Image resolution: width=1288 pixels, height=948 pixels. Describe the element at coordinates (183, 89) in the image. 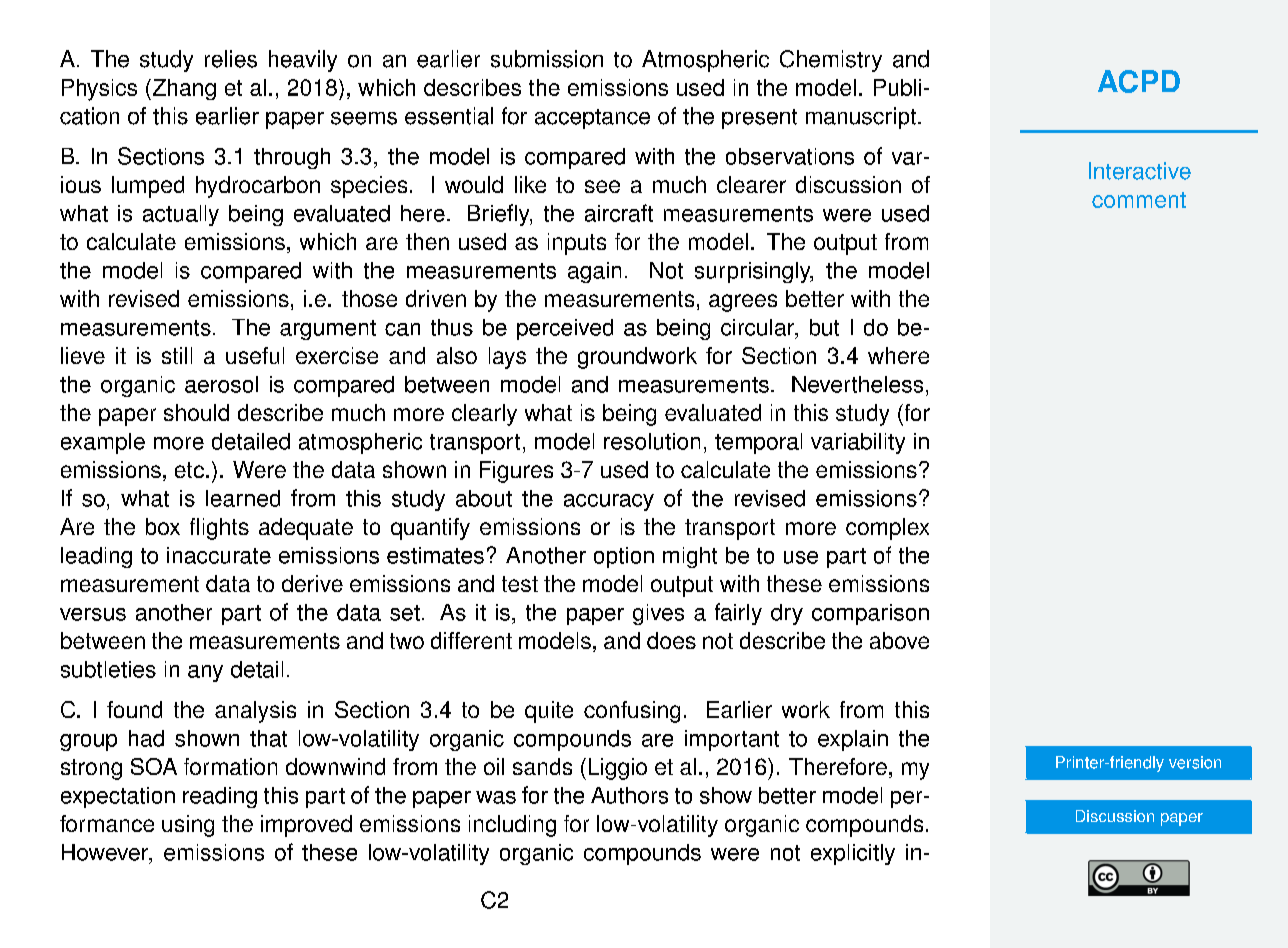

I see `Zhang` at that location.
